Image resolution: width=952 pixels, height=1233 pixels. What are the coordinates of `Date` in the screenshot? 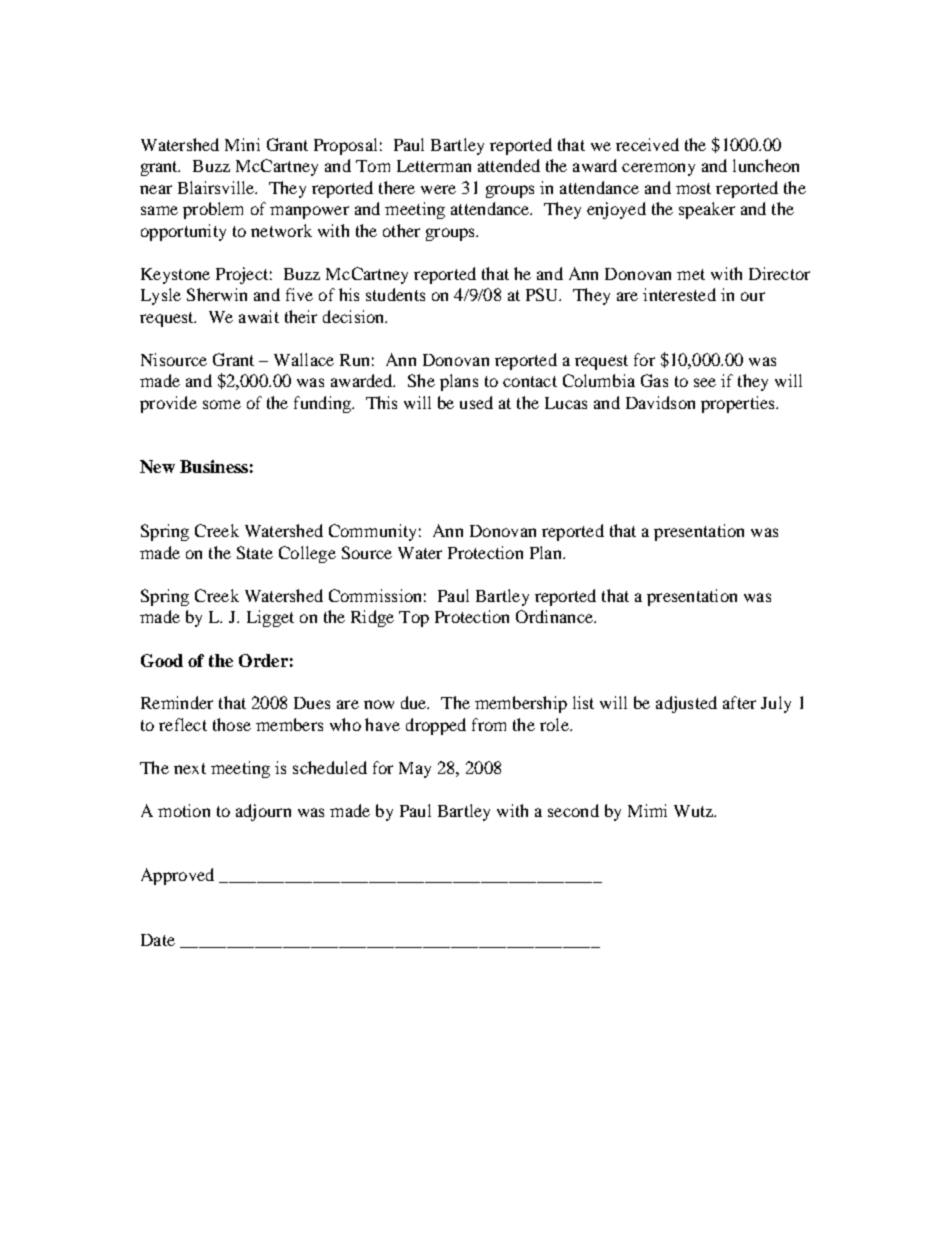 It's located at (158, 940).
